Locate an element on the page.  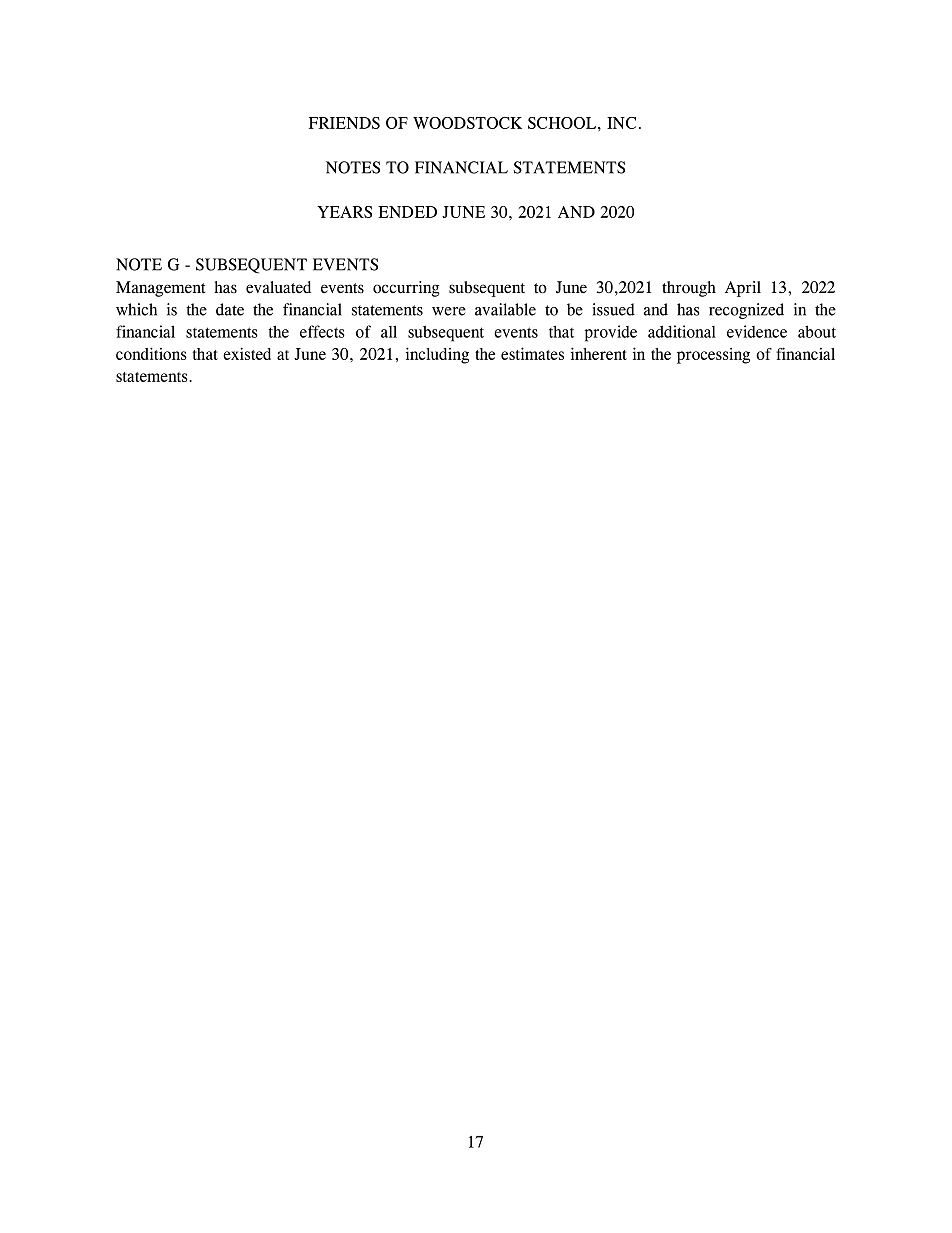
FRIENDS is located at coordinates (344, 123).
